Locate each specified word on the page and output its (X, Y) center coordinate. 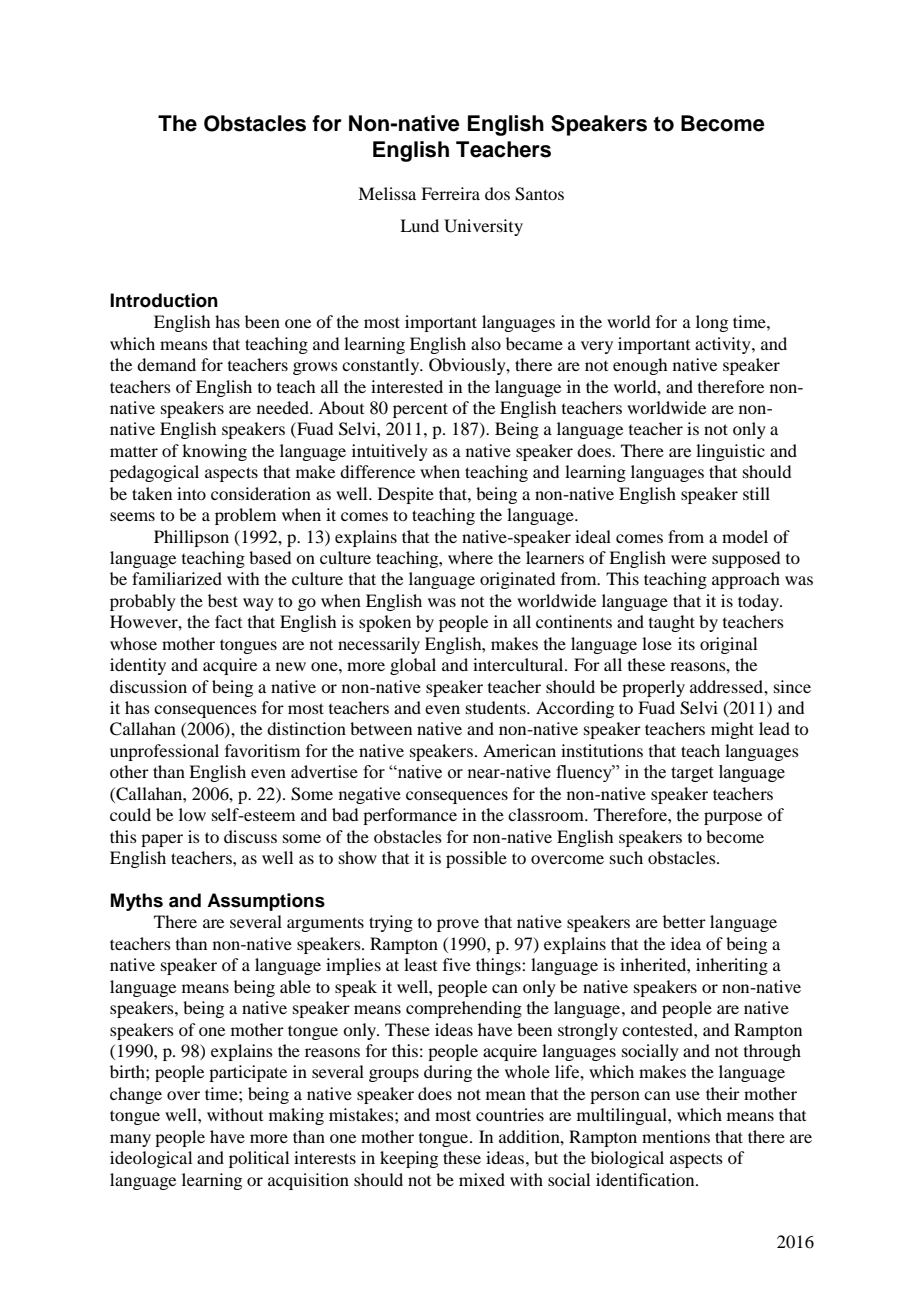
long (712, 323)
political (259, 1159)
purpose (733, 818)
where (470, 557)
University (483, 227)
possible (476, 859)
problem (245, 516)
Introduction (164, 300)
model (745, 536)
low (192, 814)
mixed (482, 1179)
